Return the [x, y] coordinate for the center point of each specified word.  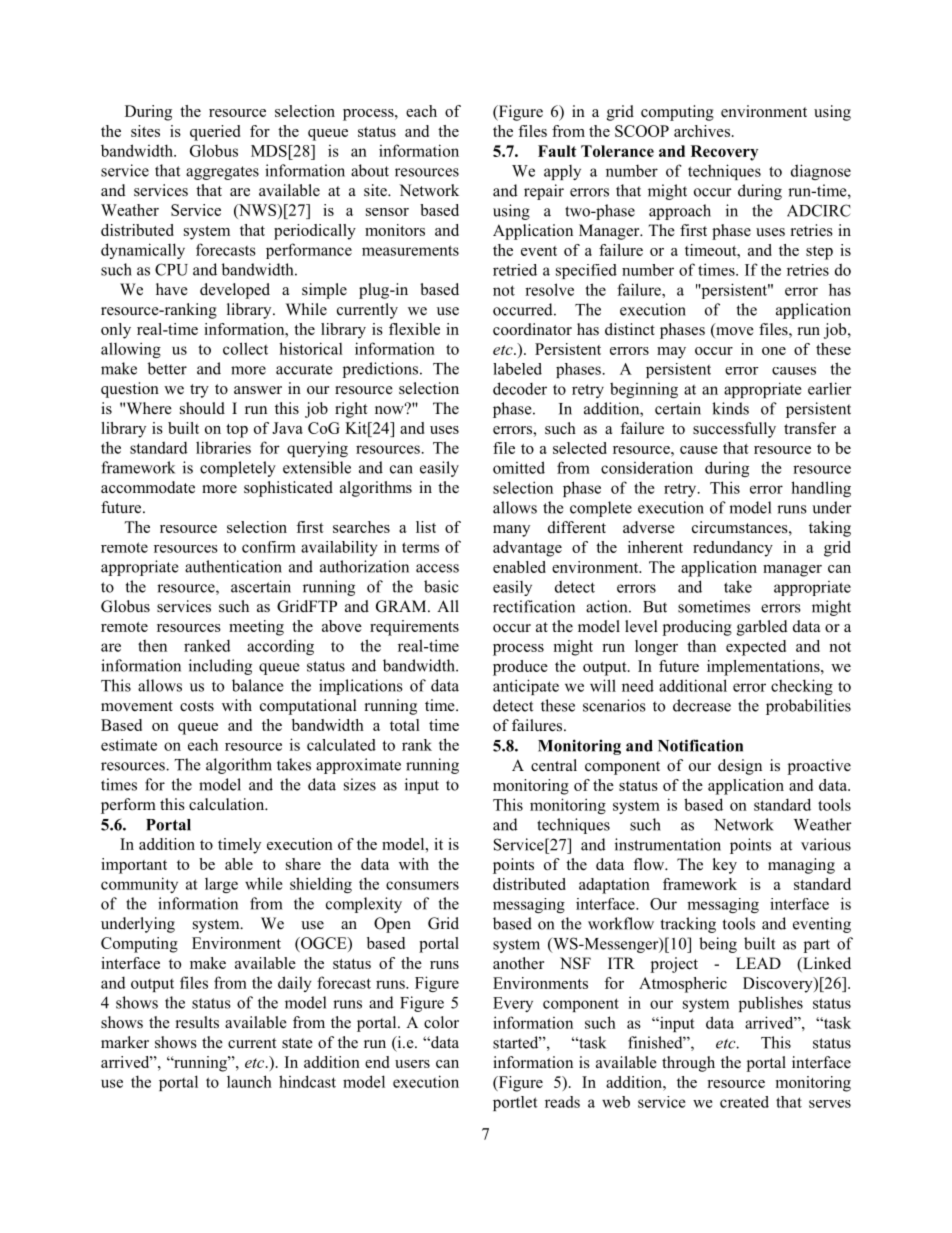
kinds [730, 408]
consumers [422, 885]
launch [249, 1081]
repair [544, 192]
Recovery [724, 153]
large [221, 885]
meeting [256, 628]
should [202, 408]
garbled [762, 628]
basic [441, 586]
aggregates [222, 173]
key [724, 866]
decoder [520, 388]
